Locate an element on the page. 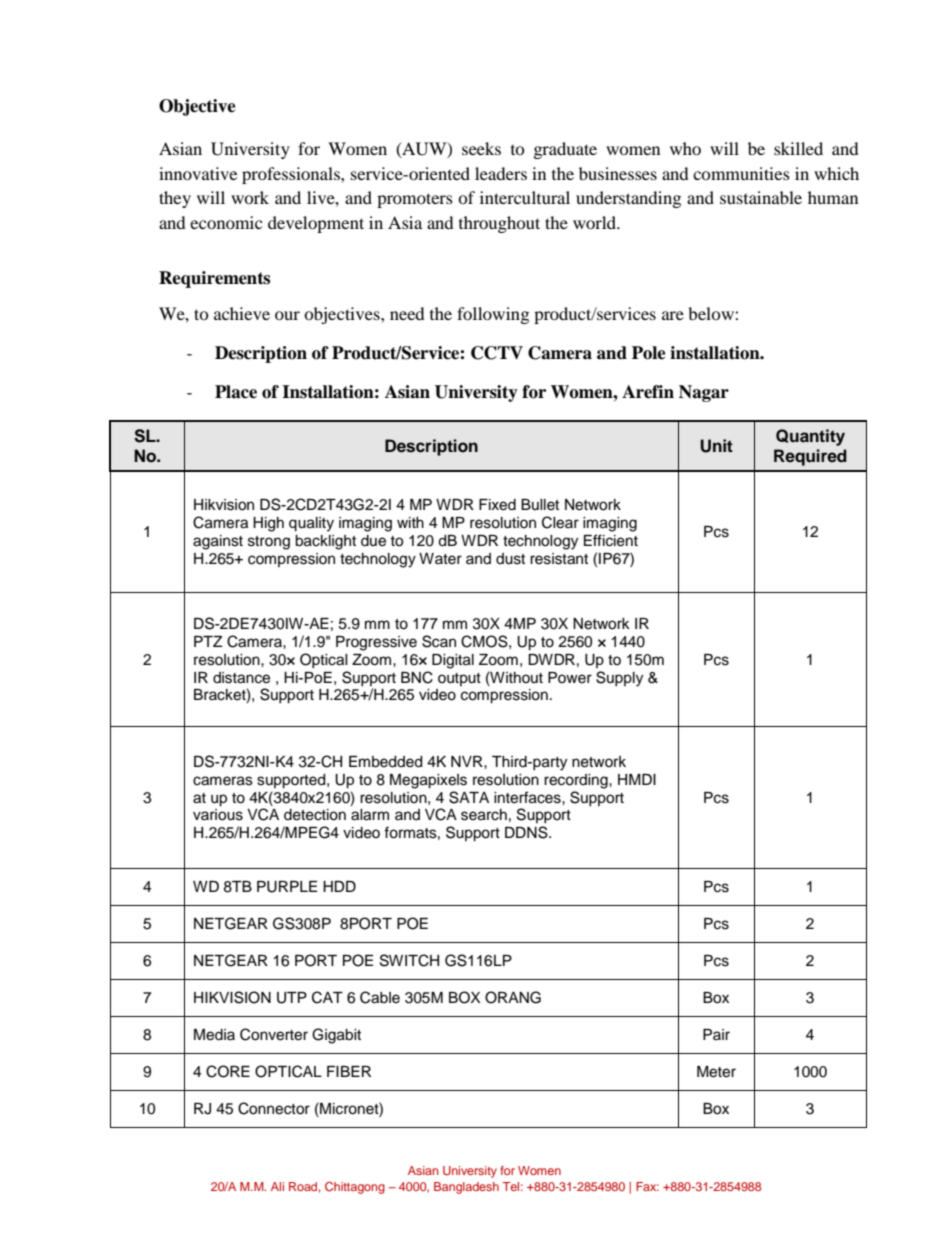  output is located at coordinates (459, 679).
